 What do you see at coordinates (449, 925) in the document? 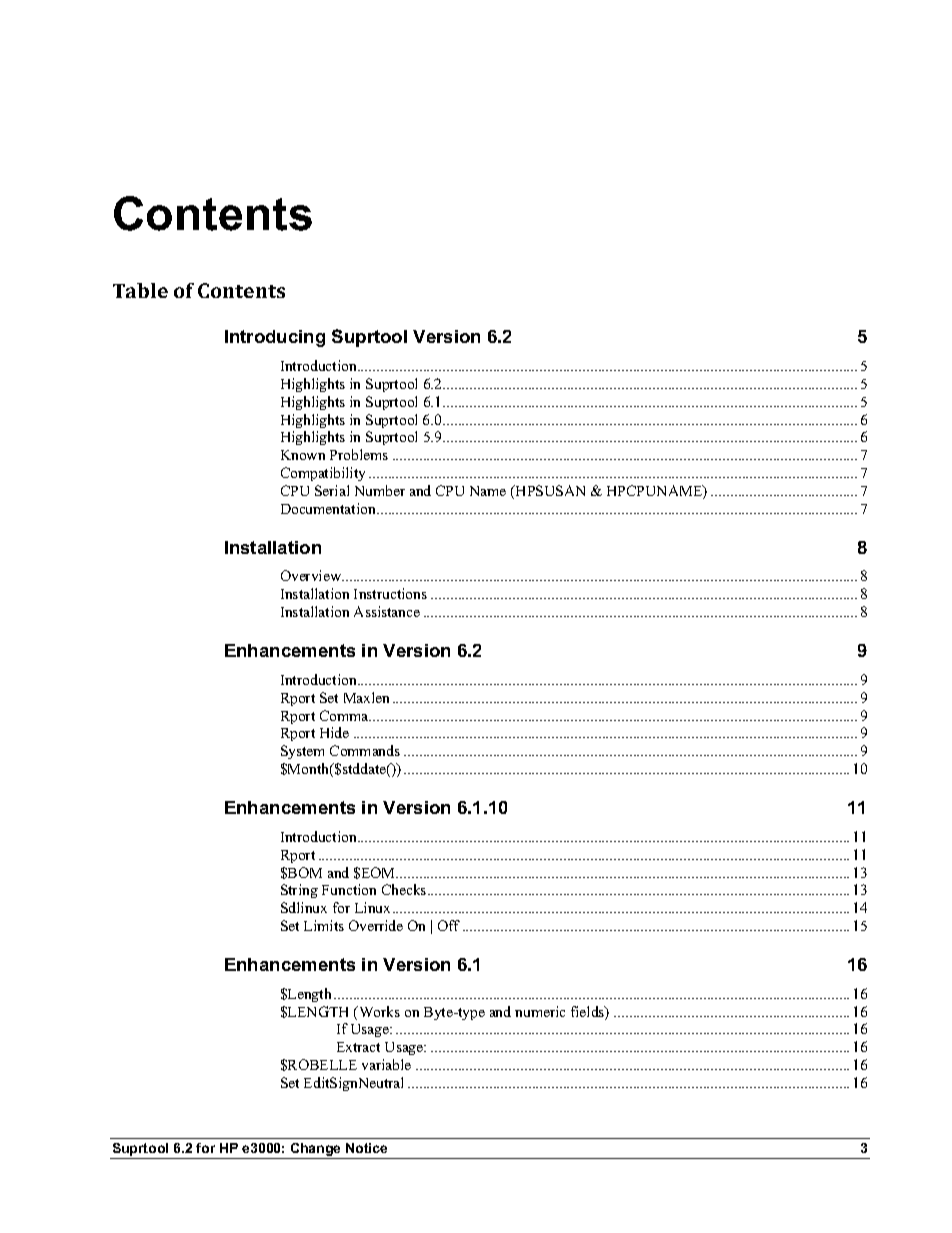
I see `Off` at bounding box center [449, 925].
